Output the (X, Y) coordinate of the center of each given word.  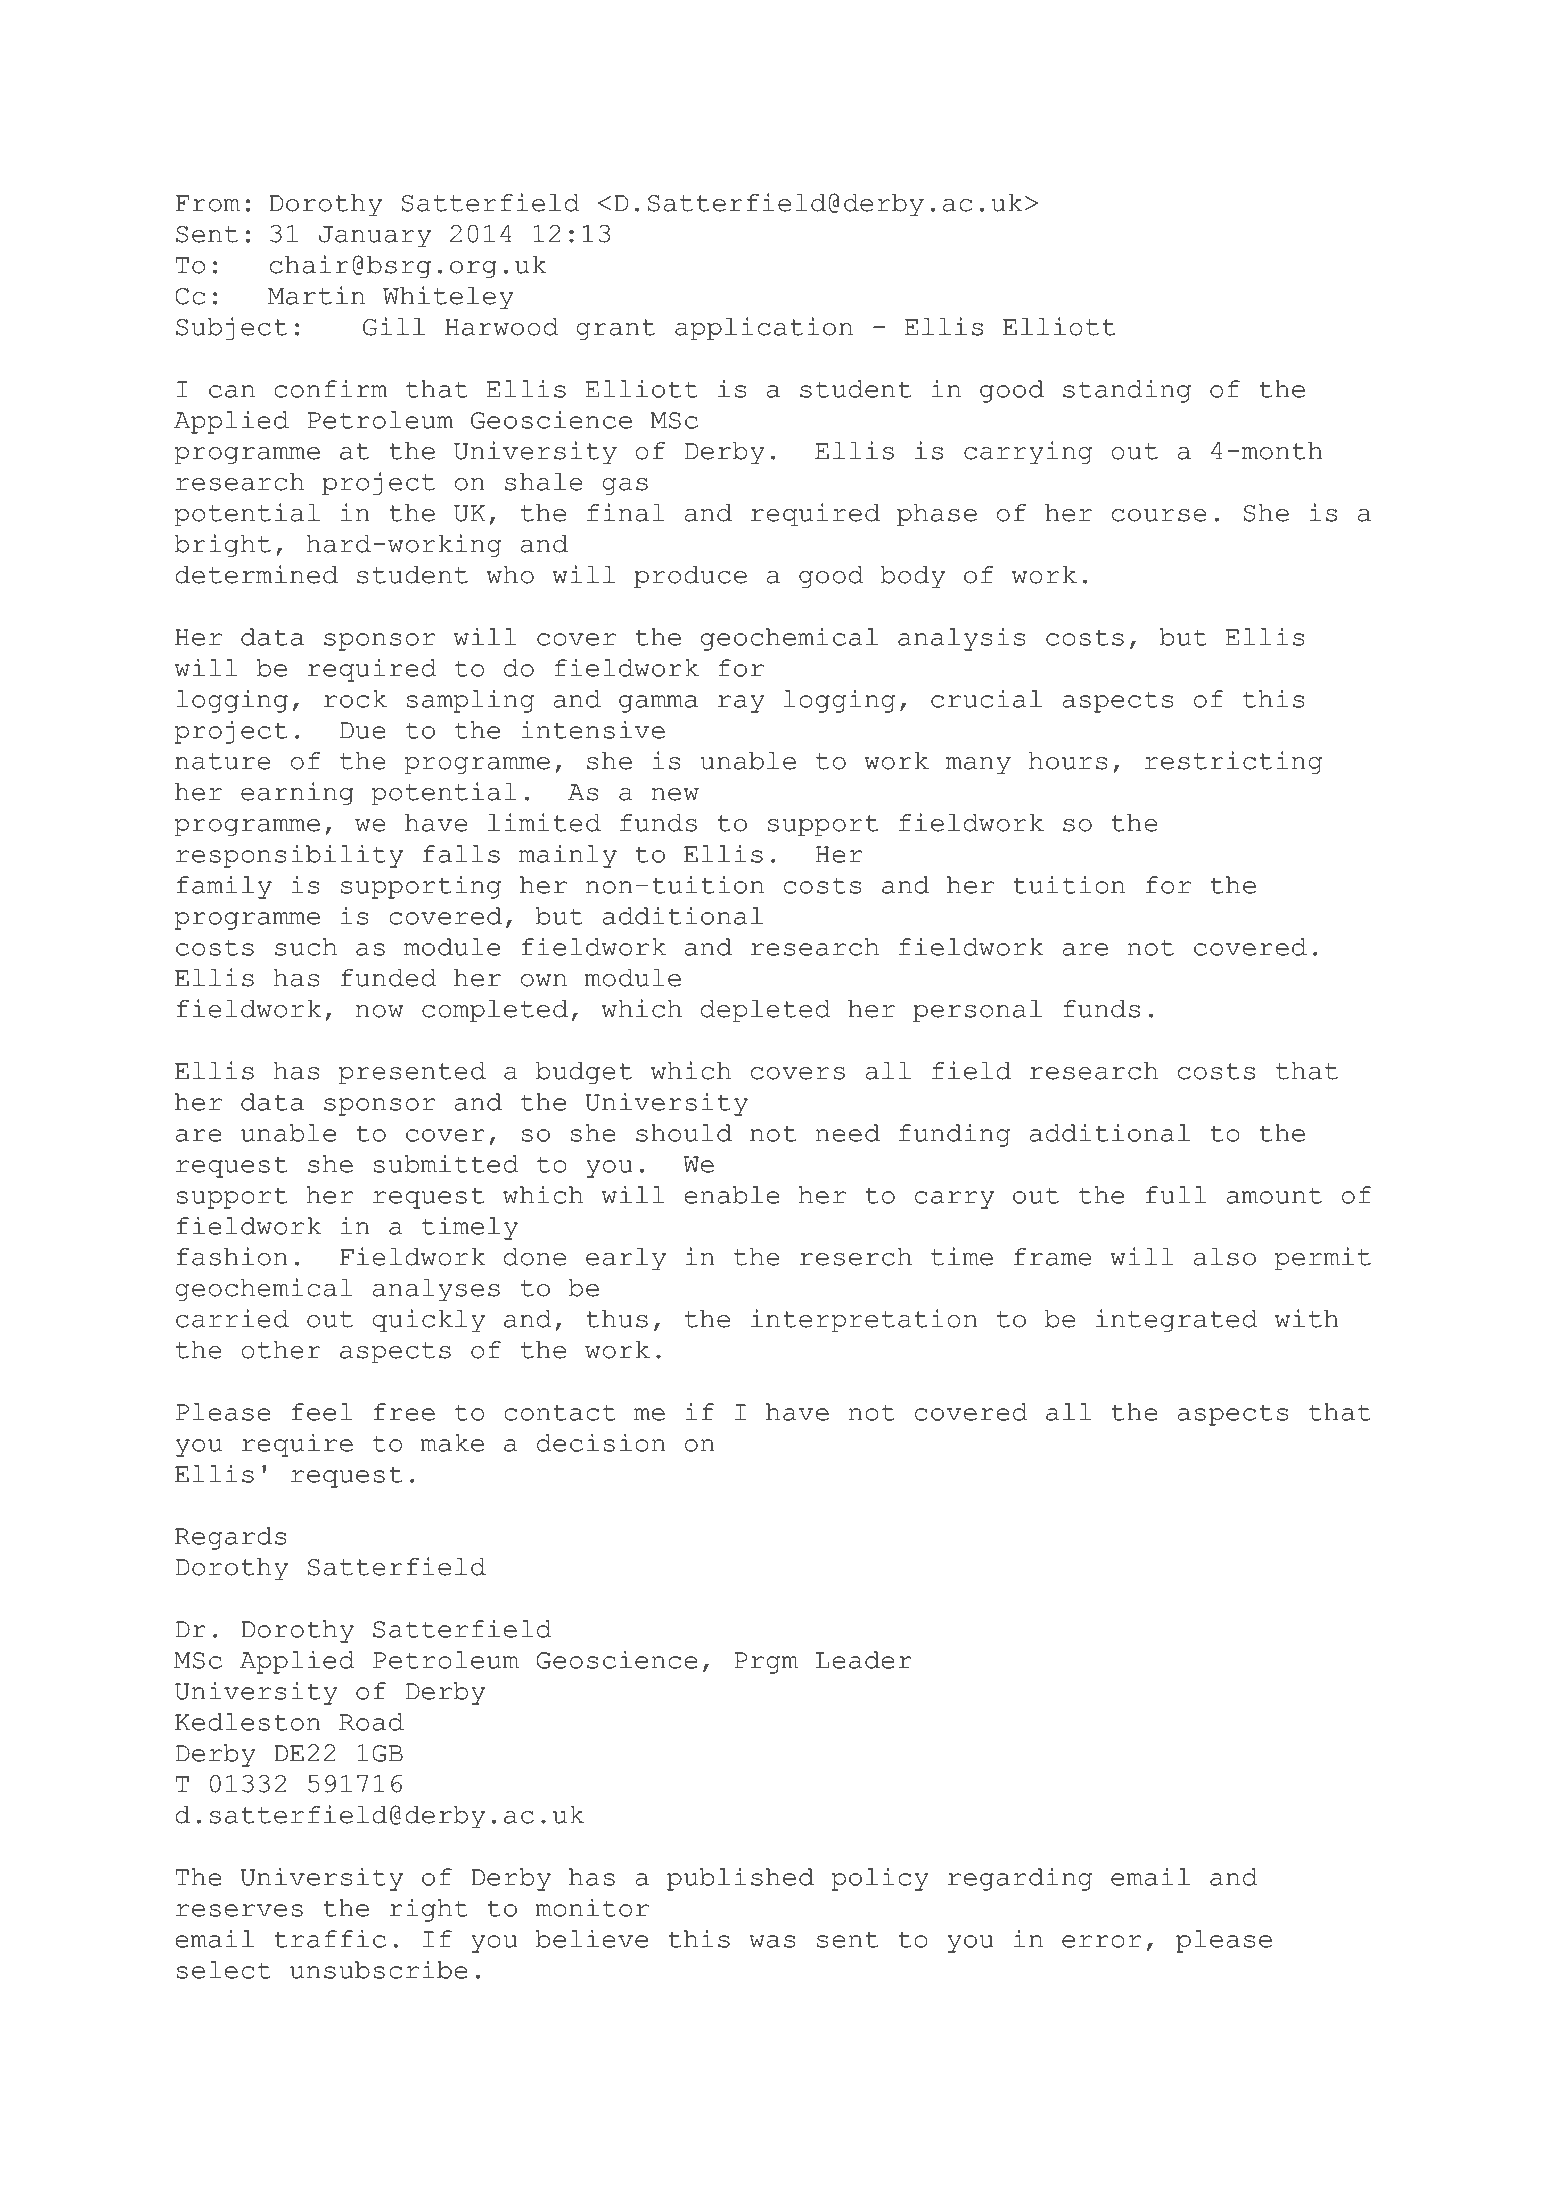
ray (741, 704)
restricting (1233, 762)
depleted (765, 1011)
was (772, 1941)
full (1176, 1195)
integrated (1176, 1320)
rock (355, 699)
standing (1127, 391)
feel (322, 1412)
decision (601, 1443)
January (375, 236)
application (764, 328)
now (379, 1011)
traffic (330, 1939)
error (1101, 1941)
